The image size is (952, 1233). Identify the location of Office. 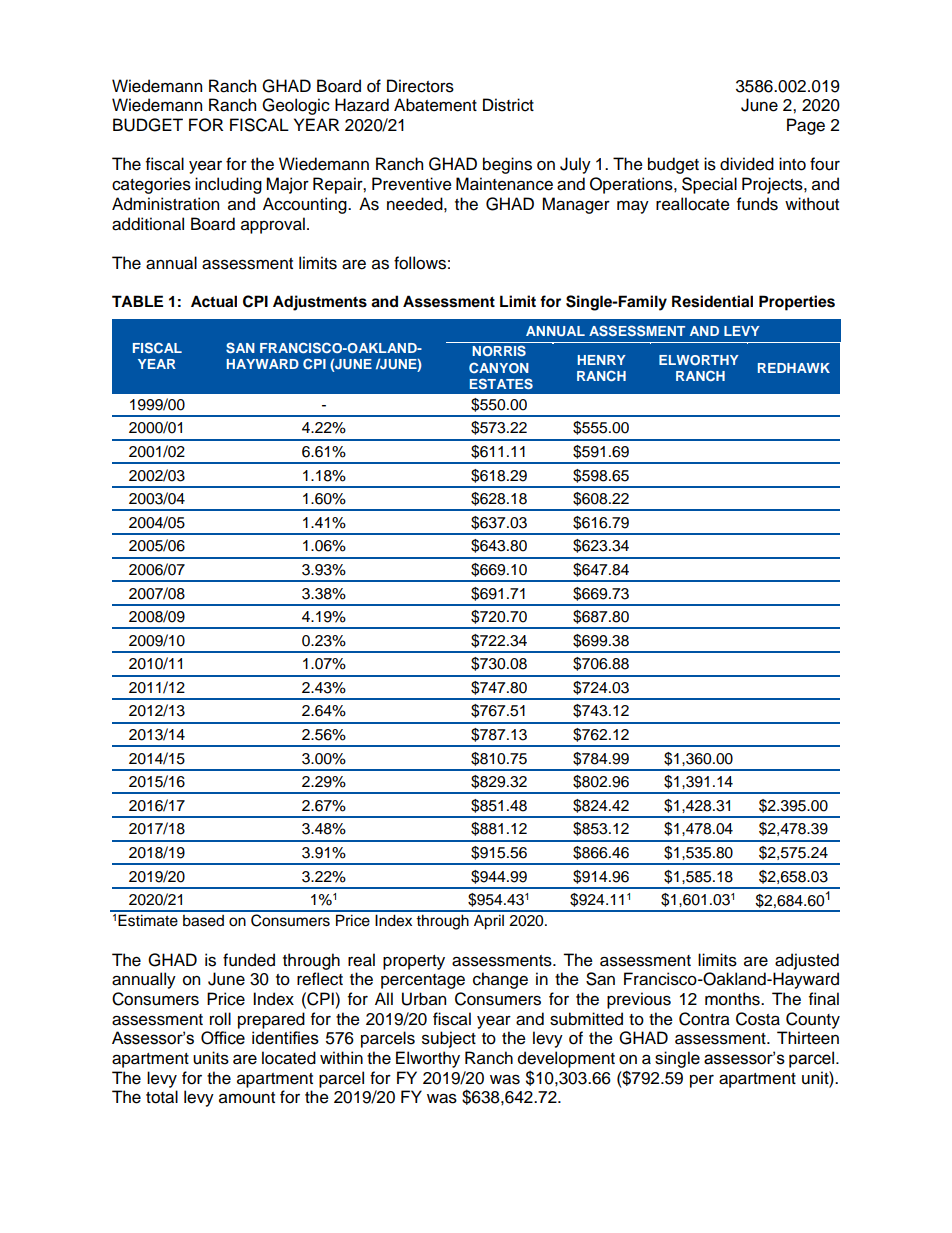
(223, 1038).
